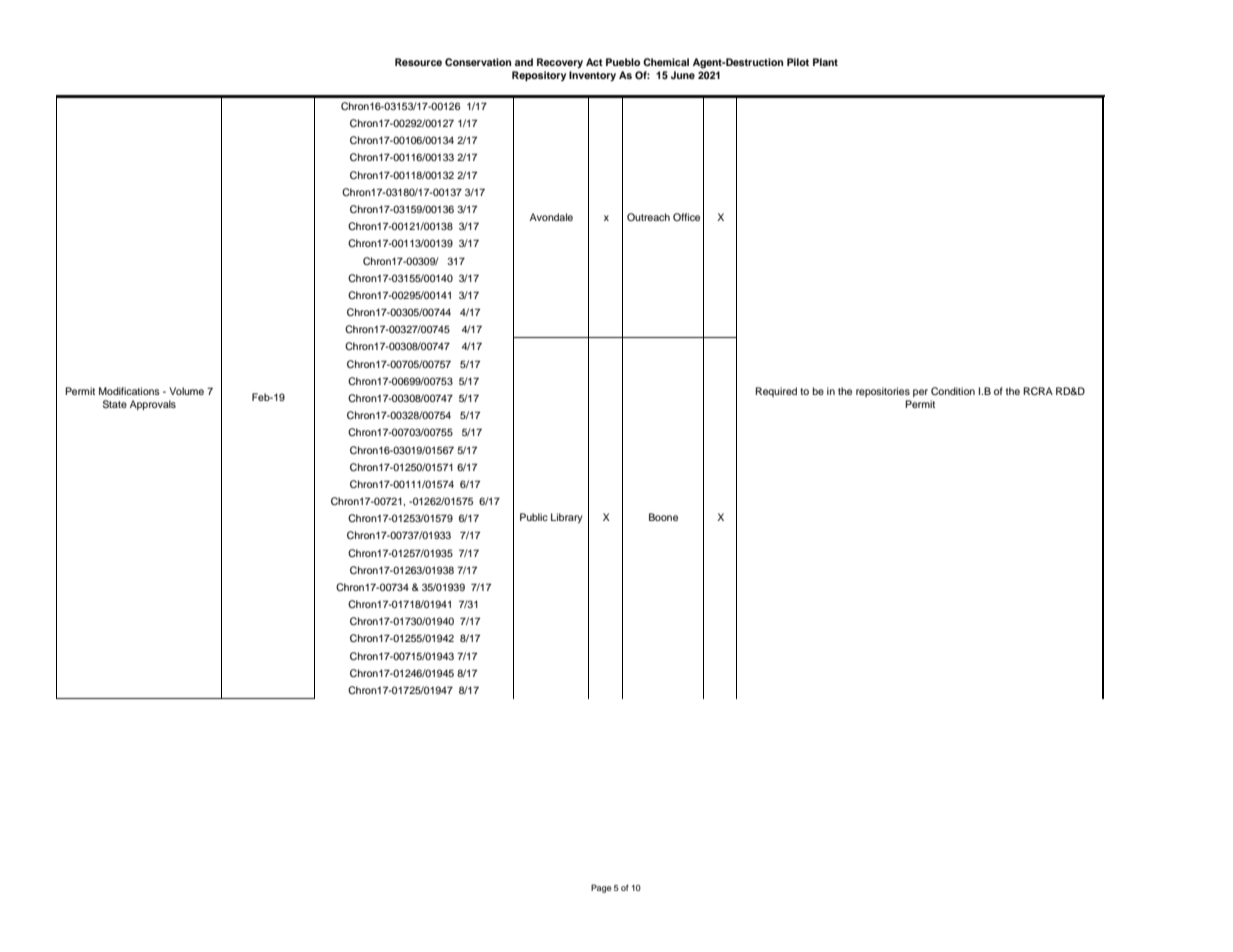 Image resolution: width=1233 pixels, height=952 pixels. Describe the element at coordinates (534, 517) in the screenshot. I see `Public` at that location.
